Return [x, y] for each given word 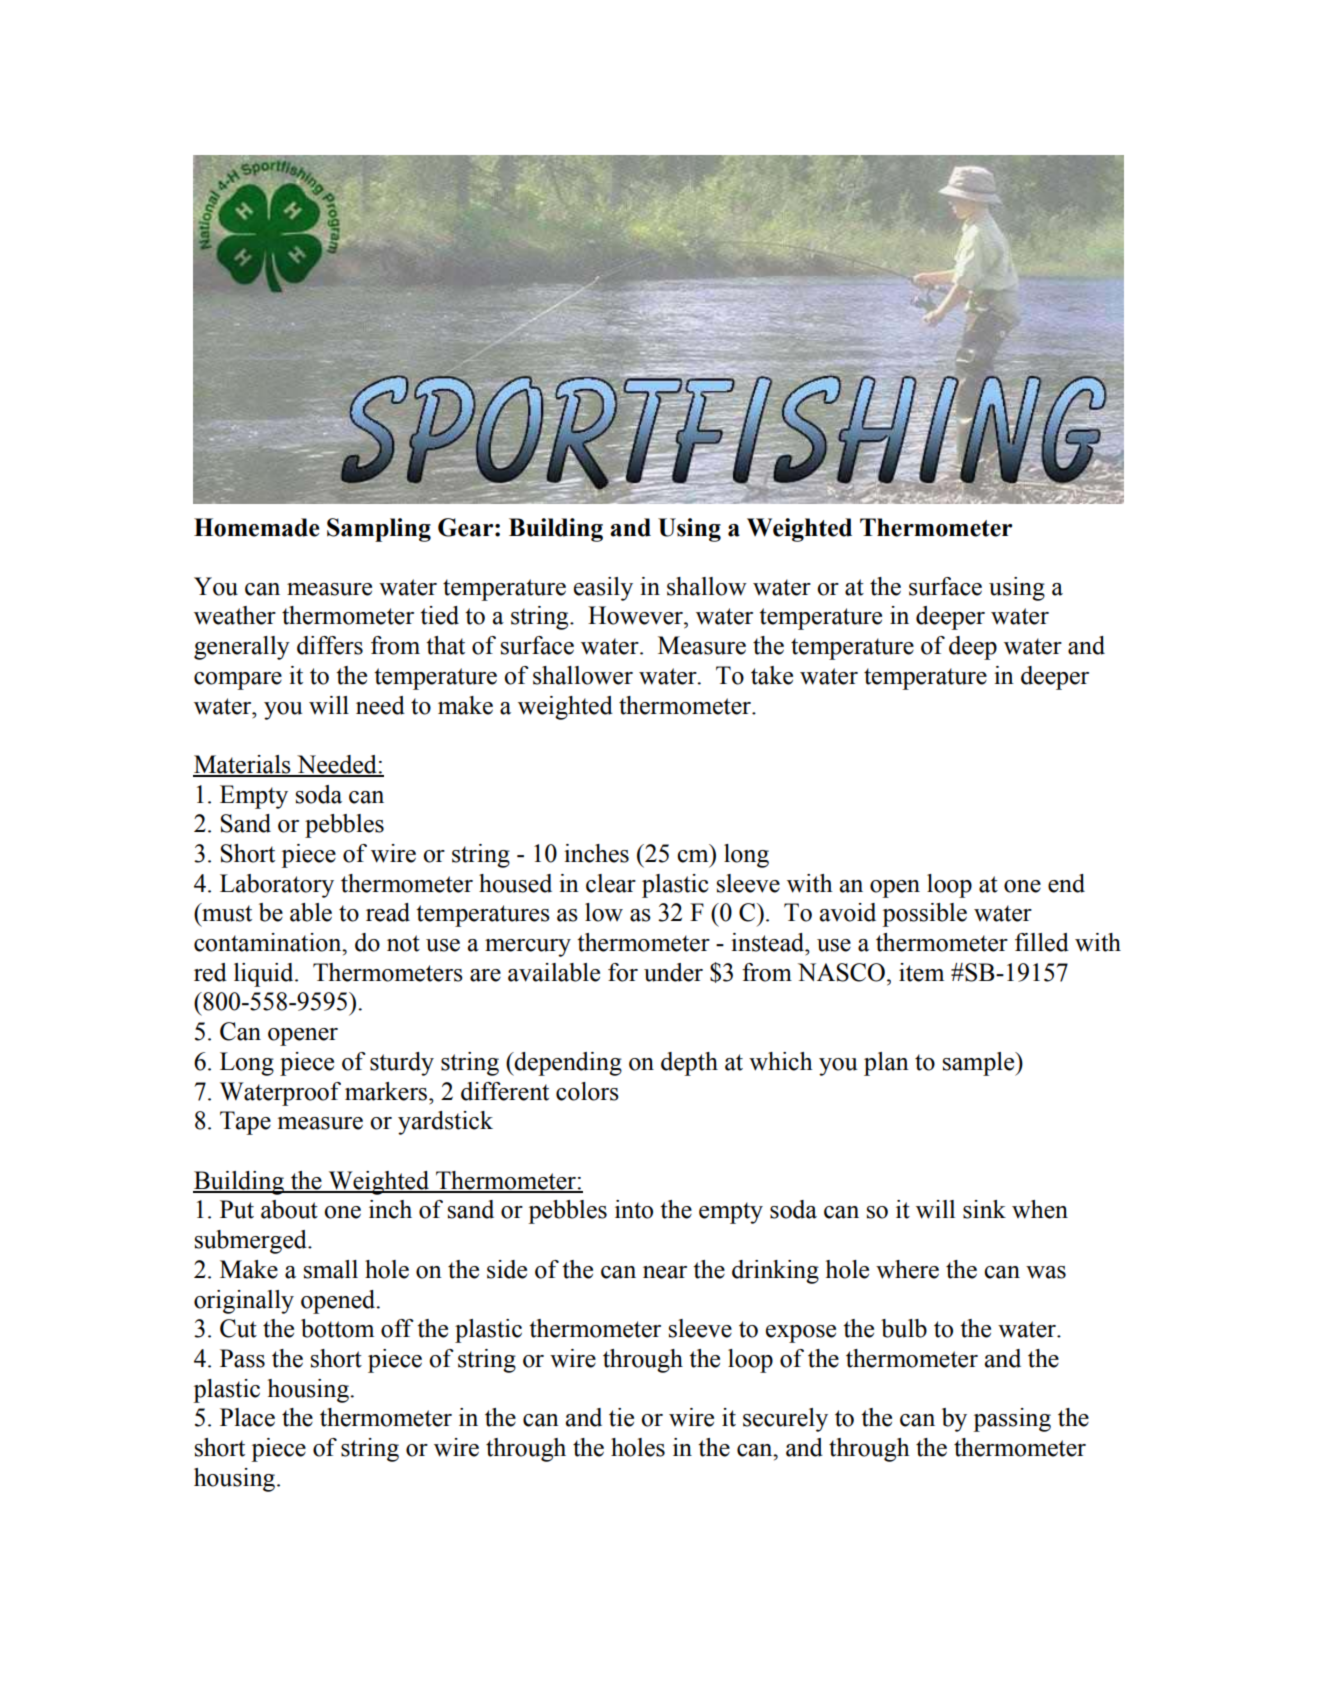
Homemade [257, 527]
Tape [245, 1123]
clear [611, 883]
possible [924, 915]
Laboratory [277, 886]
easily [603, 589]
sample [980, 1064]
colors [587, 1091]
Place [247, 1417]
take [772, 675]
